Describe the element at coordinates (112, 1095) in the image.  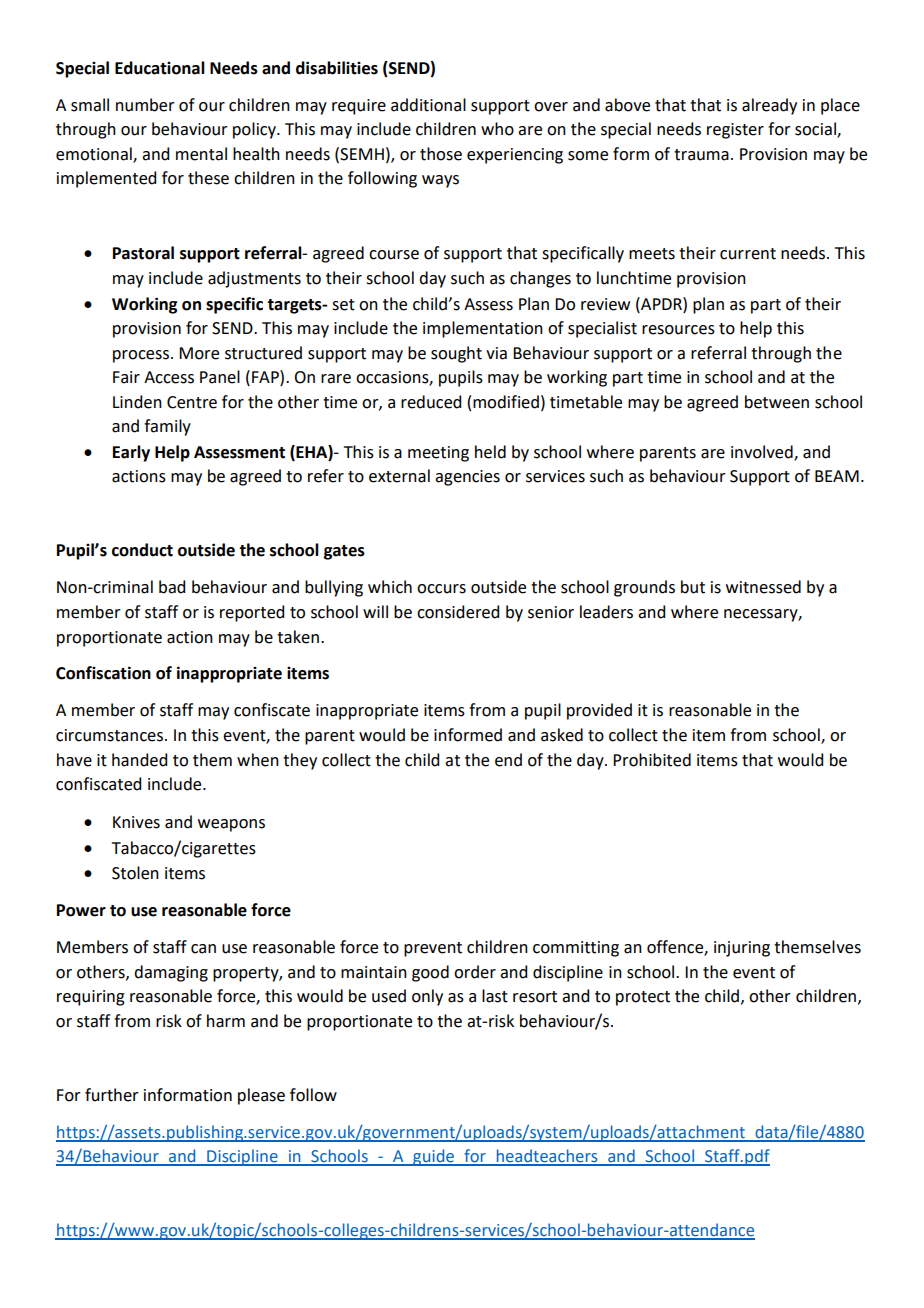
I see `further` at that location.
